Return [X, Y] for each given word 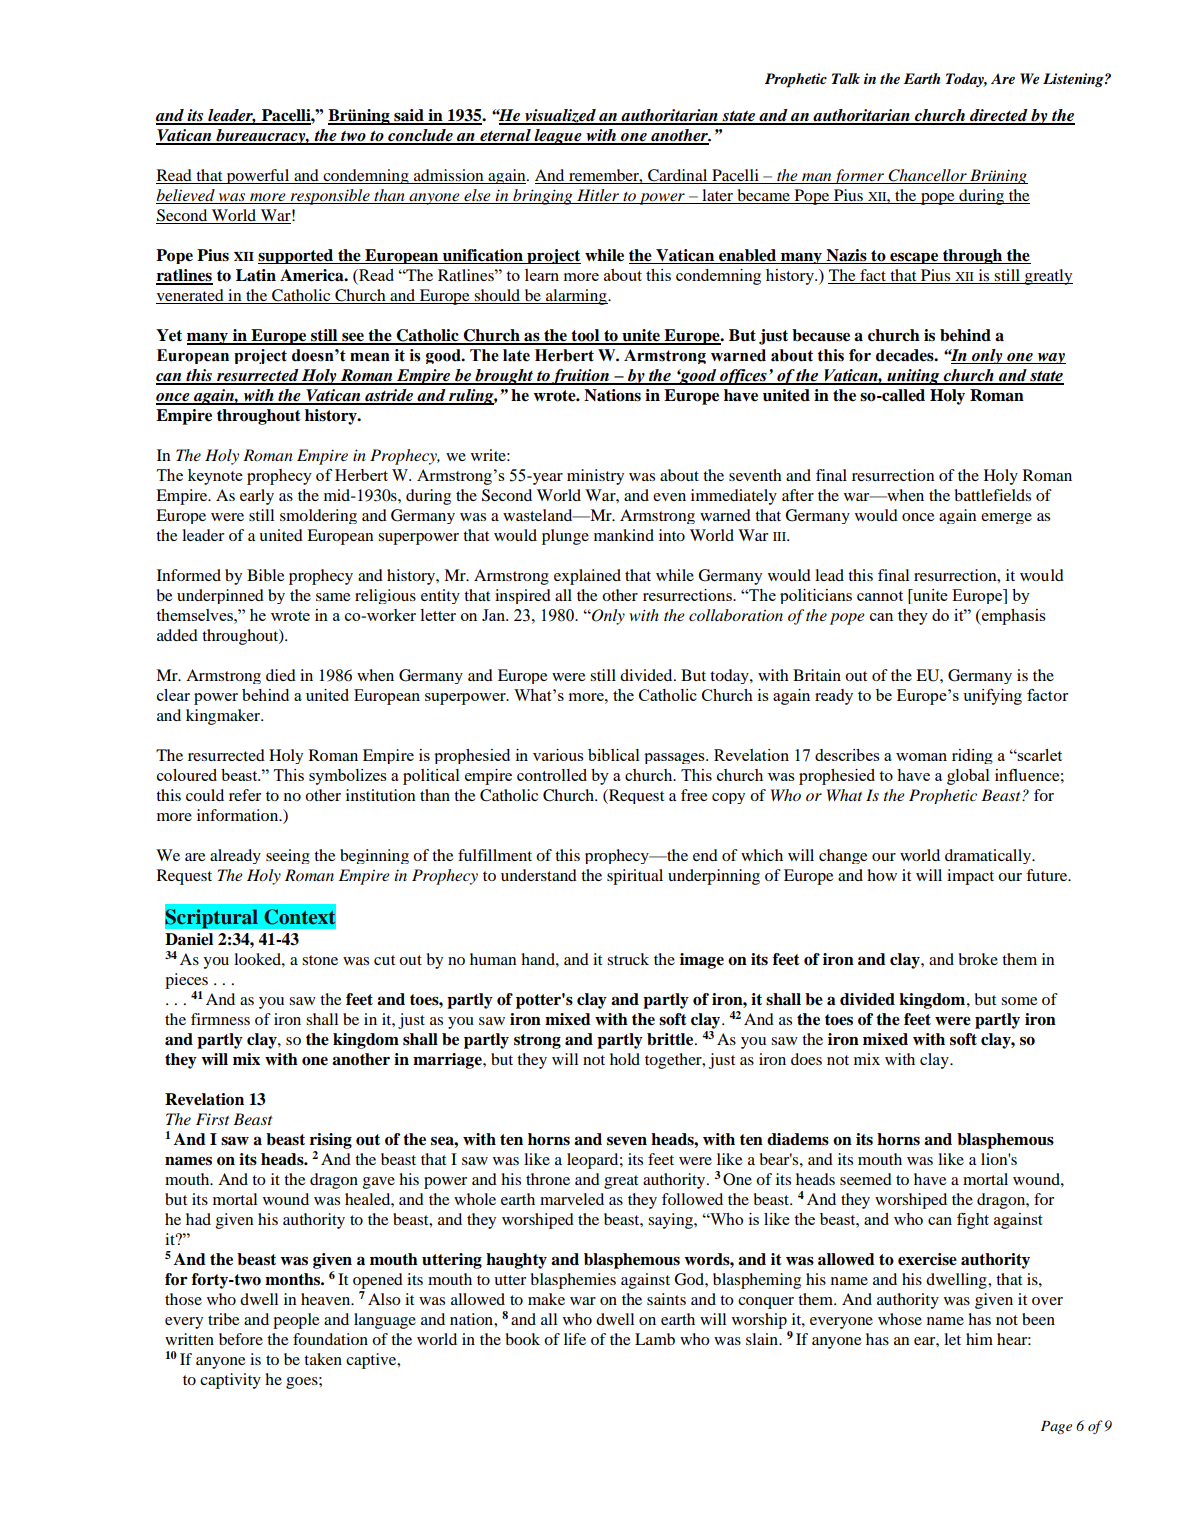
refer [245, 795]
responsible [330, 197]
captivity [230, 1381]
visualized [560, 117]
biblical [614, 755]
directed [999, 116]
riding [972, 756]
